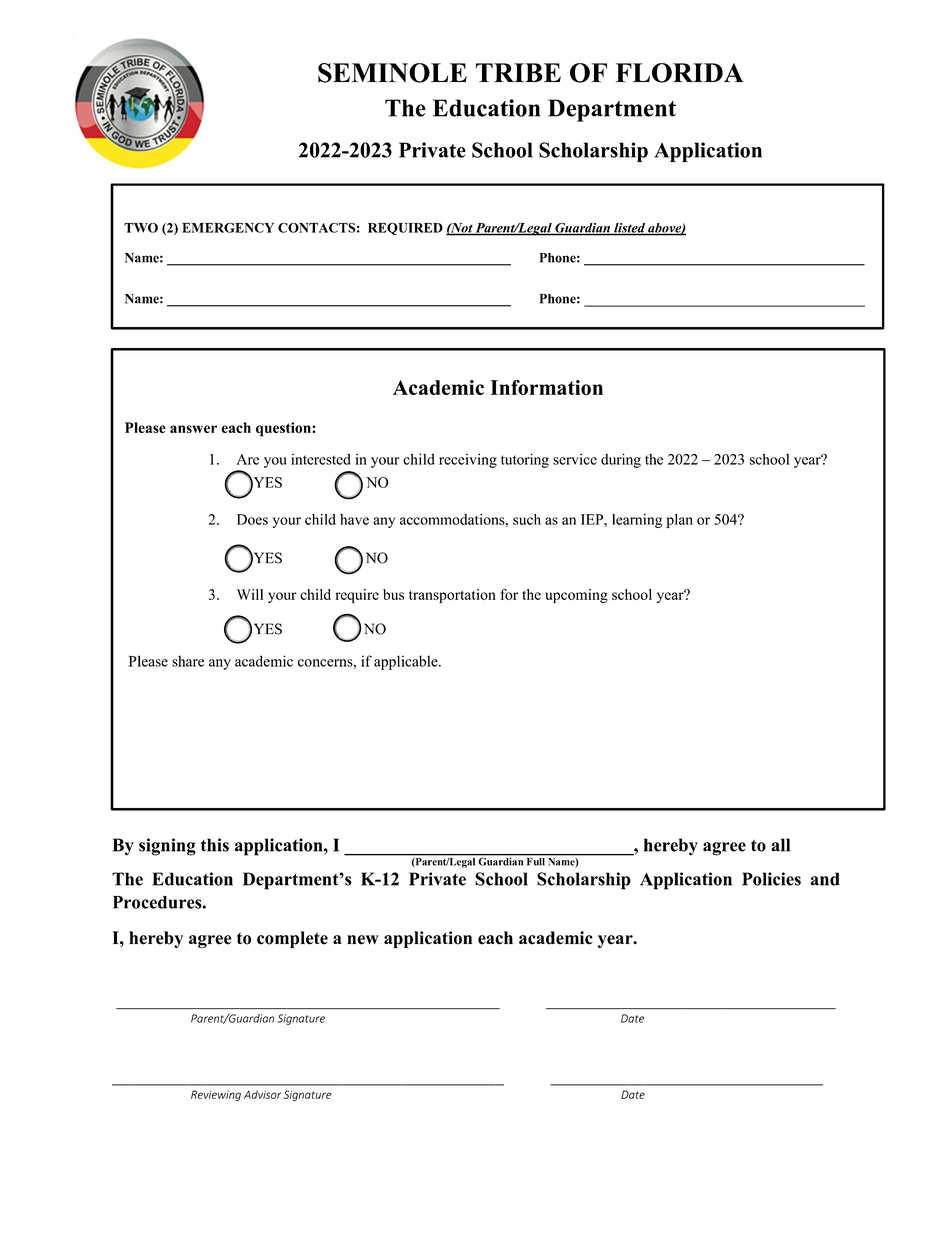 This document has height=1233, width=952. I want to click on complete, so click(292, 939).
